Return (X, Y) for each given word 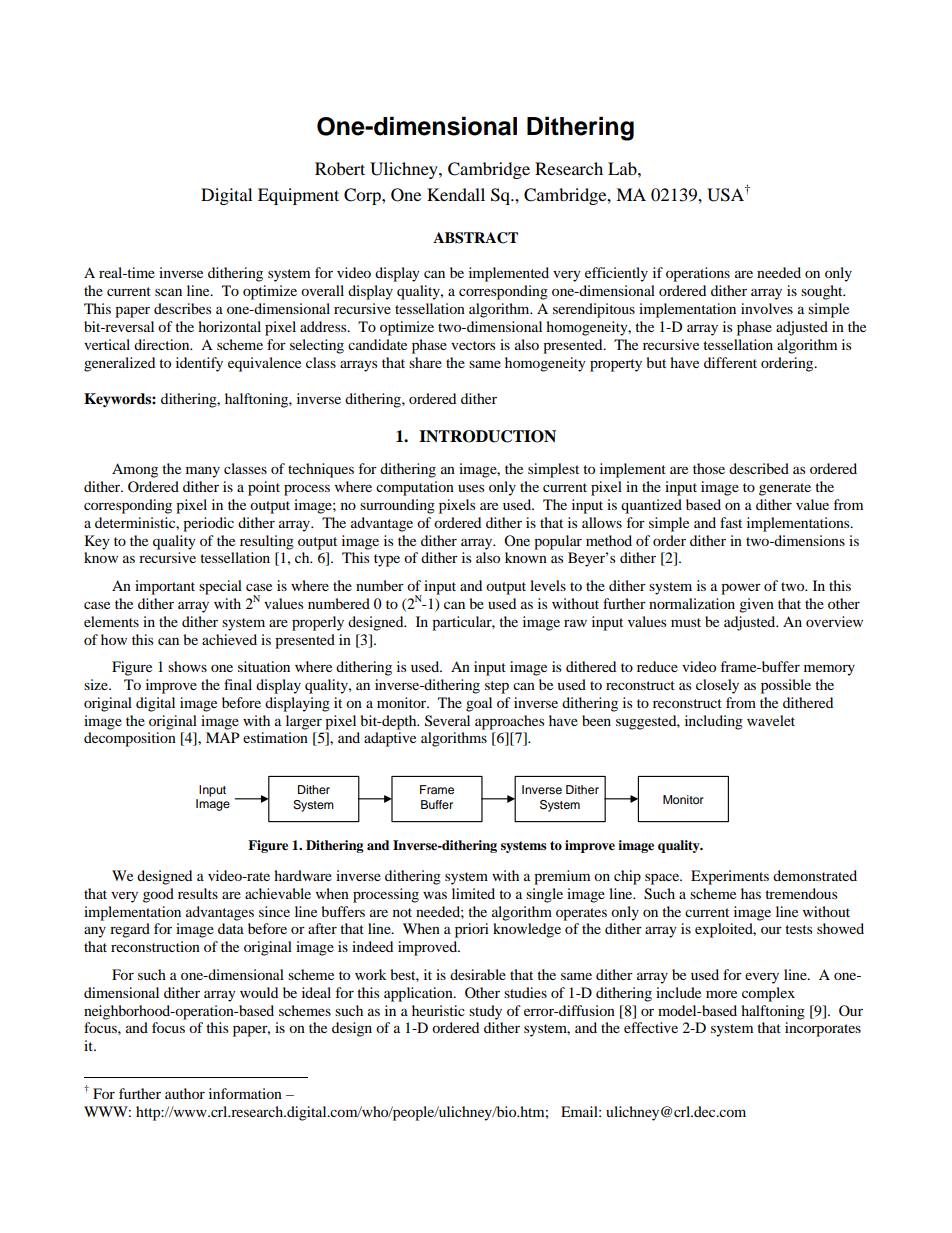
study (485, 1012)
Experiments (730, 877)
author (185, 1093)
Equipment (298, 196)
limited (473, 893)
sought (823, 292)
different (730, 362)
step (497, 687)
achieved (229, 639)
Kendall (456, 194)
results (198, 893)
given (756, 605)
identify (199, 364)
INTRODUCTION (487, 436)
